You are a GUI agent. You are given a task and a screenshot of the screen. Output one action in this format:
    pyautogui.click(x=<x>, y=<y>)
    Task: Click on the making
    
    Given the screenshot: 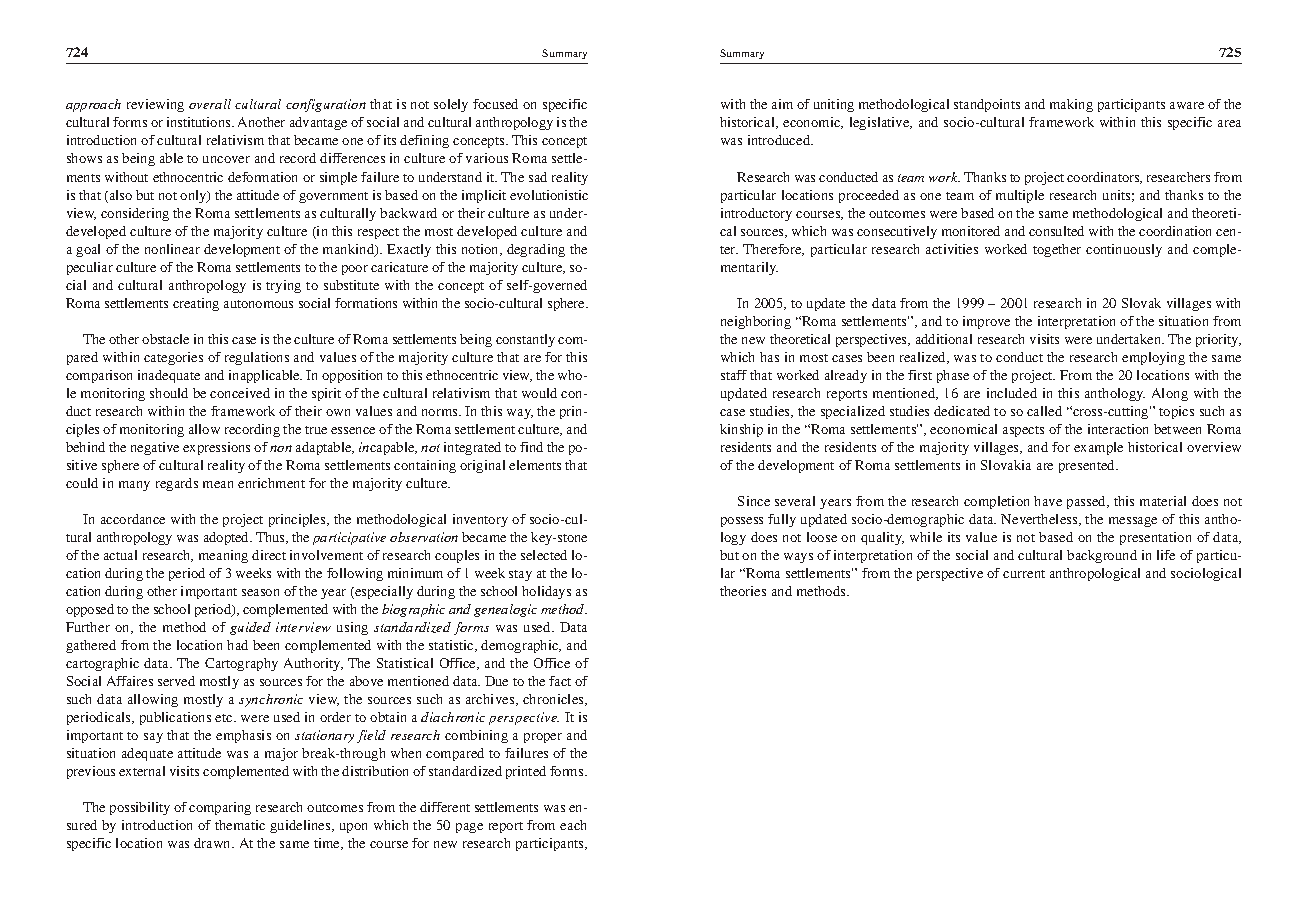 What is the action you would take?
    pyautogui.click(x=1071, y=105)
